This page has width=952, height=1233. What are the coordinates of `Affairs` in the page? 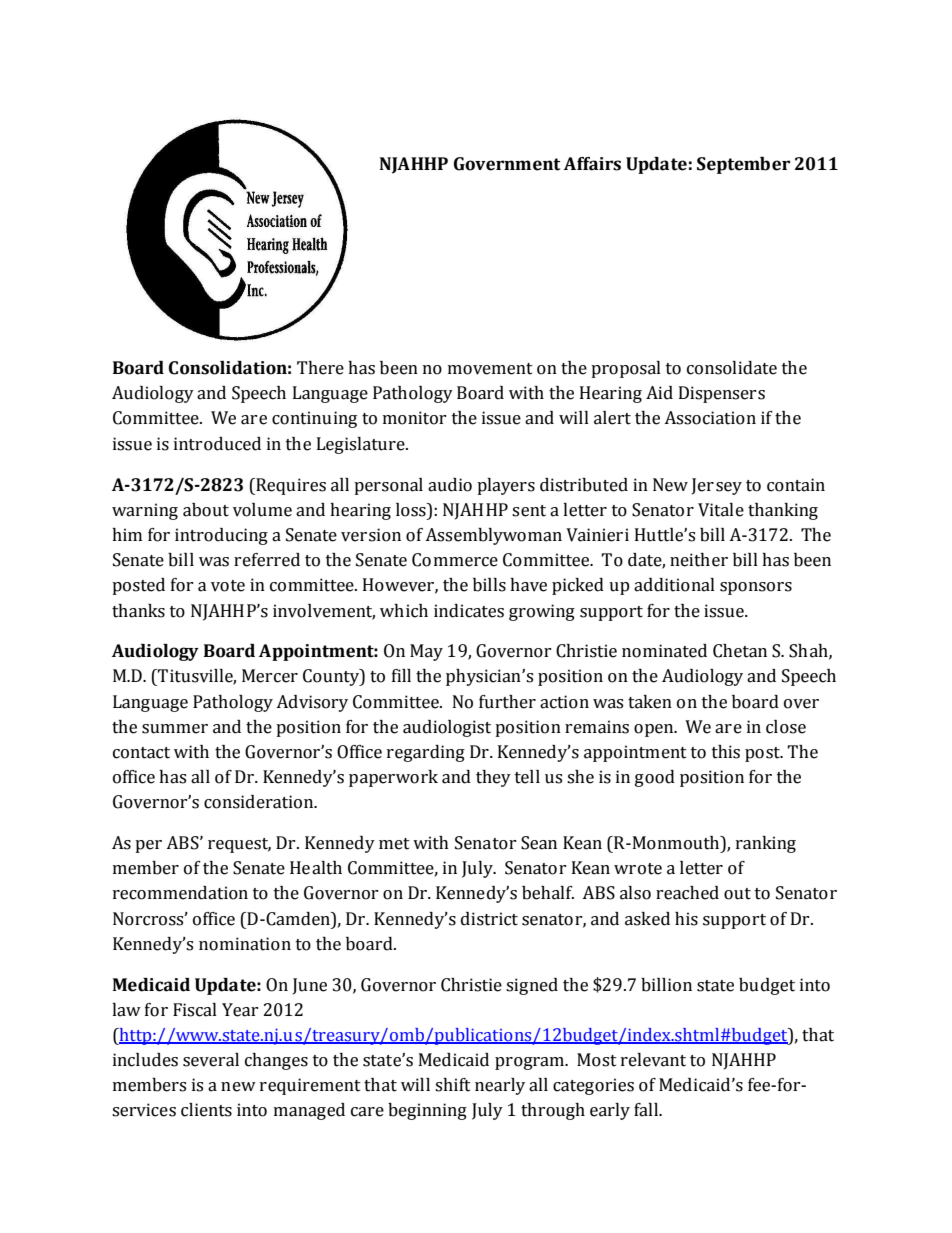 It's located at (592, 164).
